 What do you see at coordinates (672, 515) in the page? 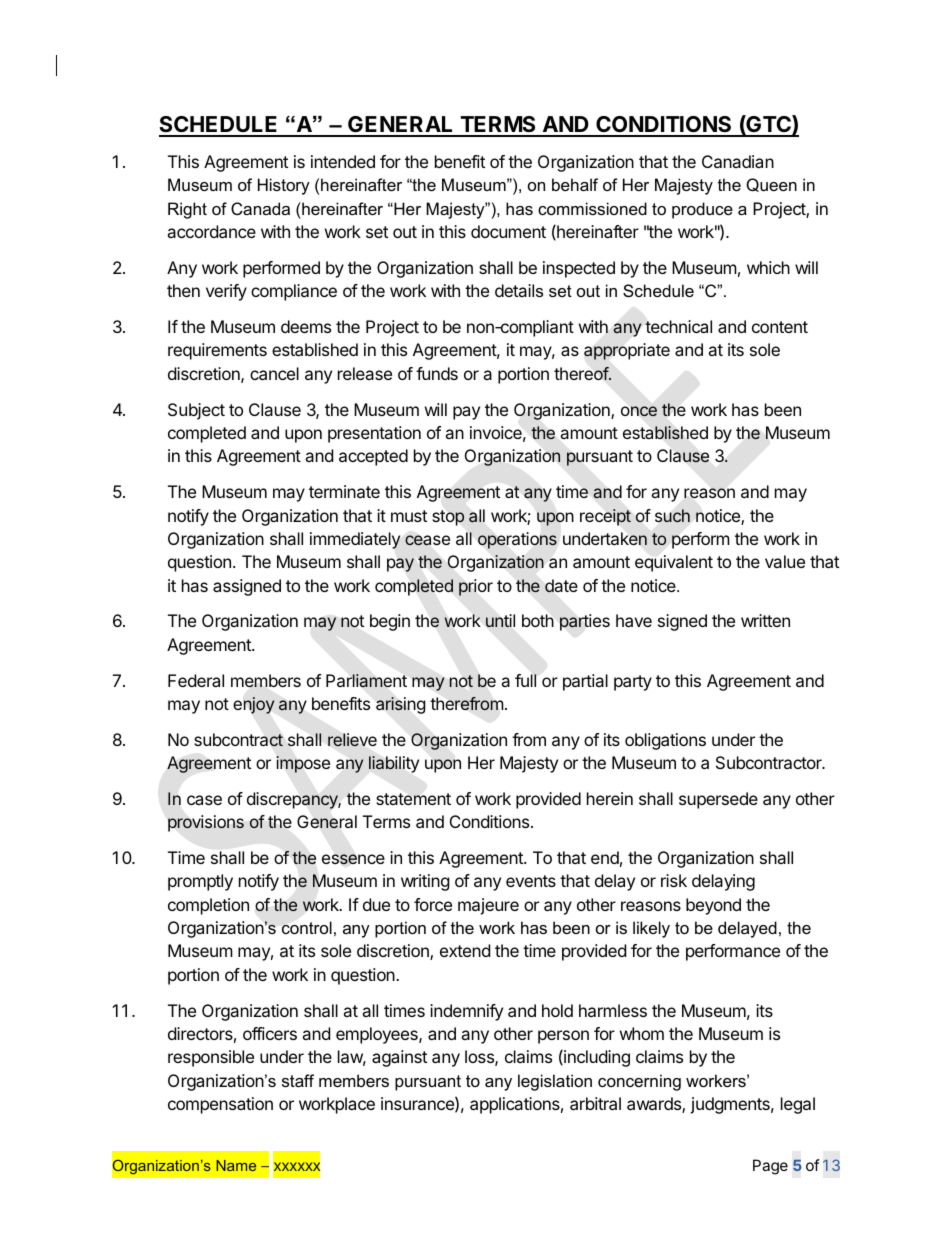
I see `such` at bounding box center [672, 515].
